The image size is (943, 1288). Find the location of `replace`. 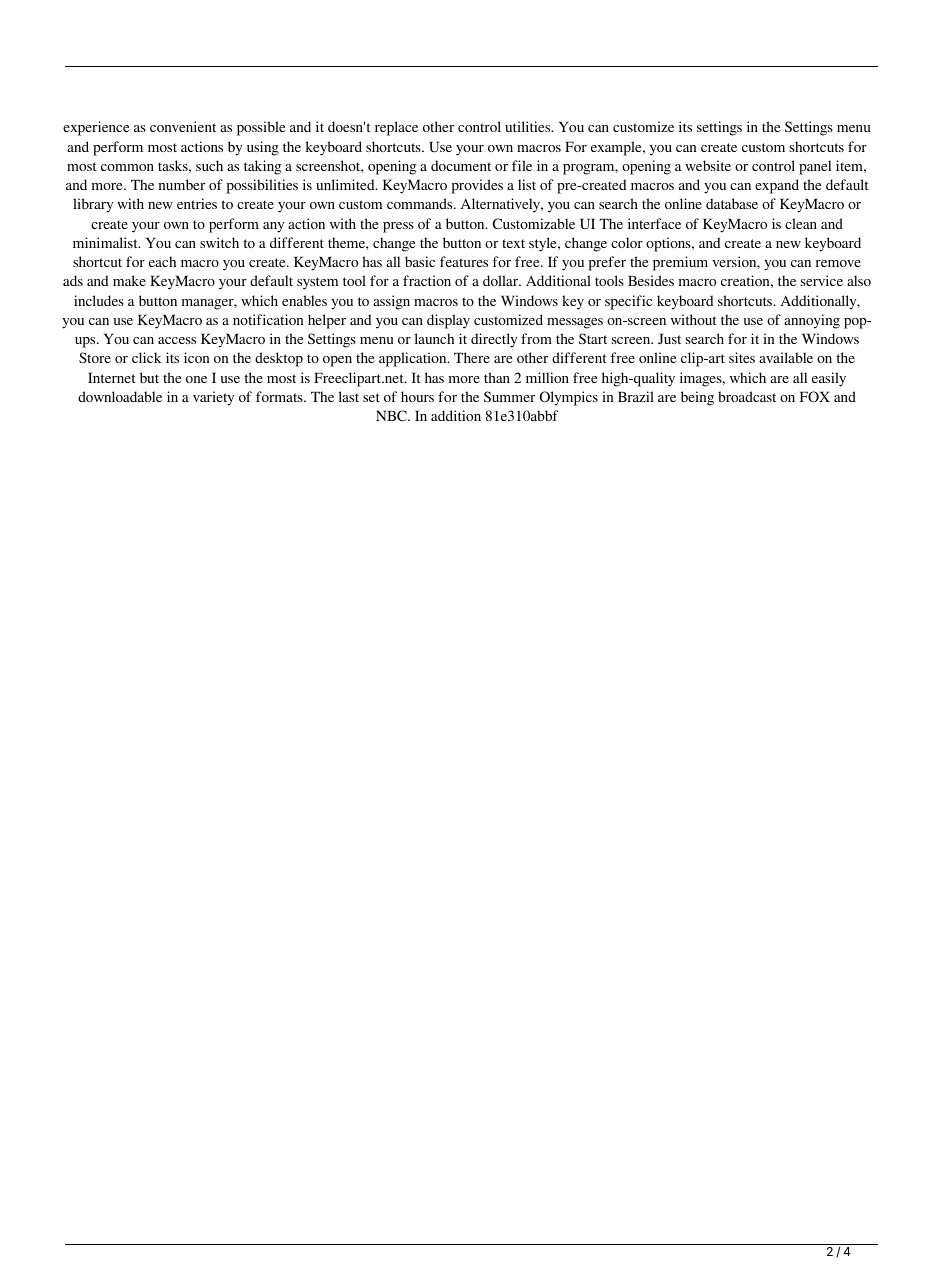

replace is located at coordinates (396, 128).
